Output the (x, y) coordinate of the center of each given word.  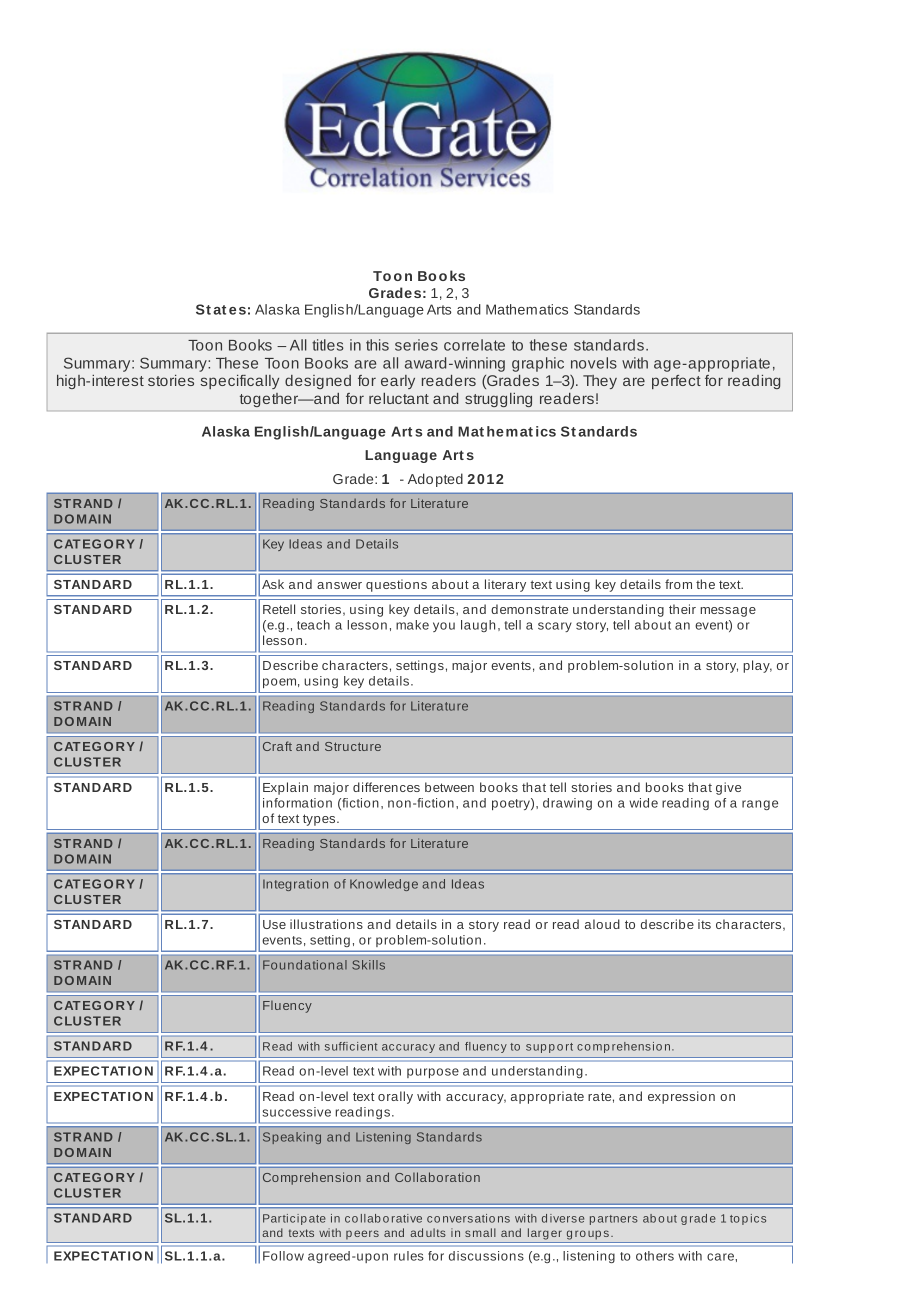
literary (505, 585)
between (449, 787)
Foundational (305, 965)
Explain (285, 788)
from (678, 584)
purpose (433, 1073)
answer (339, 585)
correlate (474, 345)
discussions (486, 1256)
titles (328, 345)
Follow (283, 1256)
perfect (676, 382)
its (704, 924)
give (728, 788)
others (655, 1256)
